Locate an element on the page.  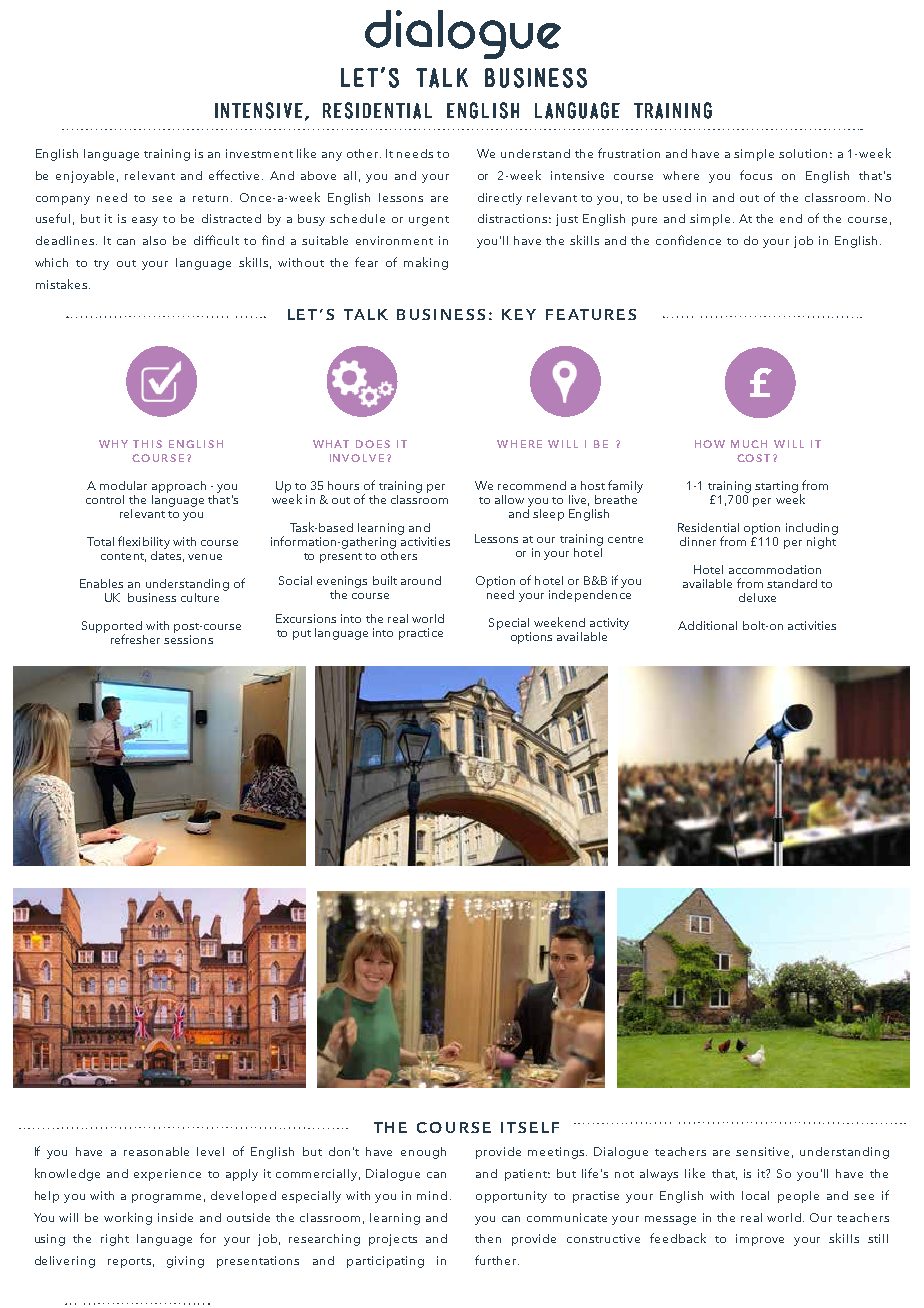
COST is located at coordinates (753, 458).
